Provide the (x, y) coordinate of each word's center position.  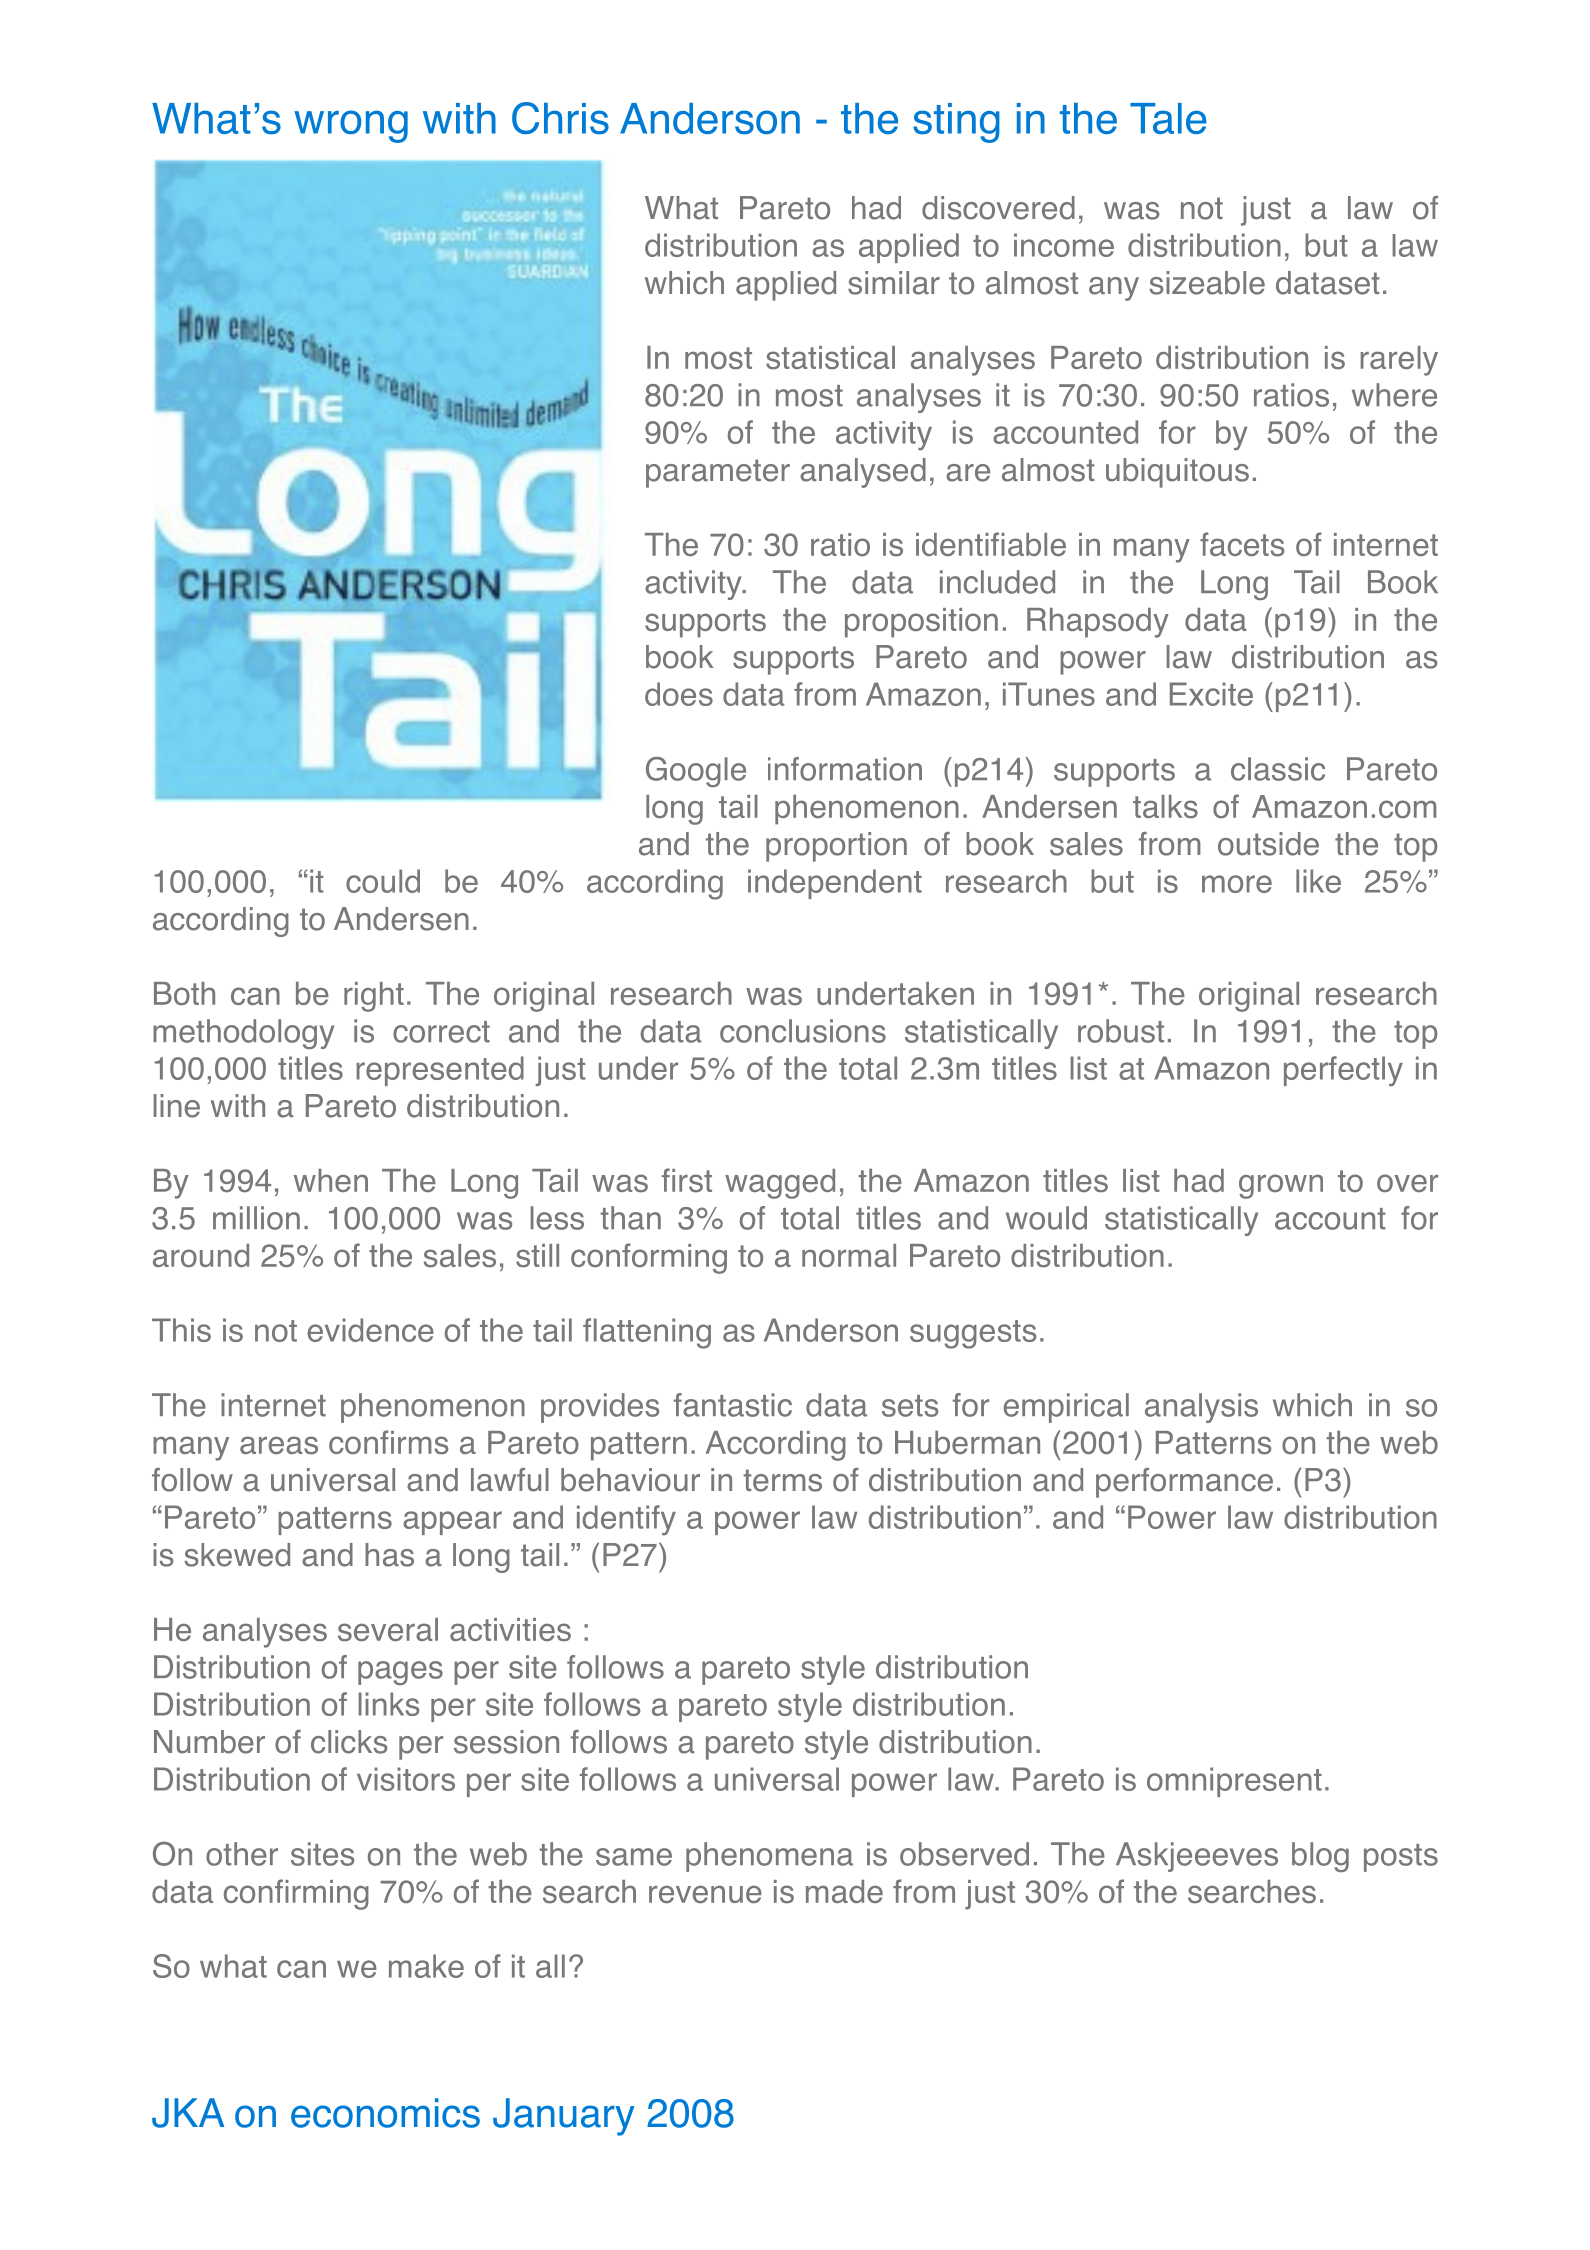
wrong (351, 126)
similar (894, 283)
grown (1281, 1186)
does (679, 694)
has (389, 1555)
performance (1184, 1483)
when (331, 1180)
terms (782, 1480)
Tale (1168, 118)
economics (385, 2113)
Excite (1211, 694)
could (383, 881)
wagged (780, 1184)
